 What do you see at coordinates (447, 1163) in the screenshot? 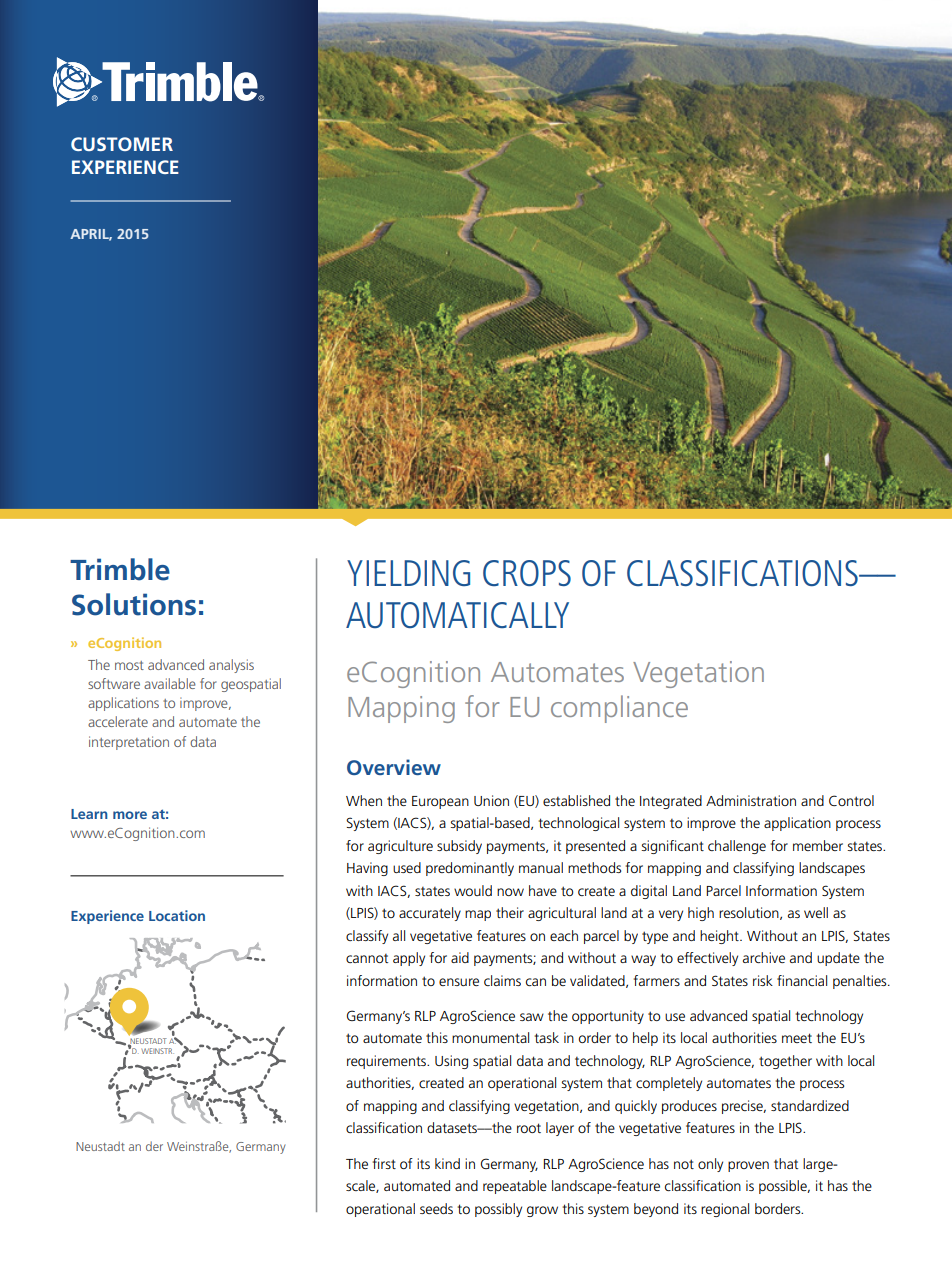
I see `kind` at bounding box center [447, 1163].
